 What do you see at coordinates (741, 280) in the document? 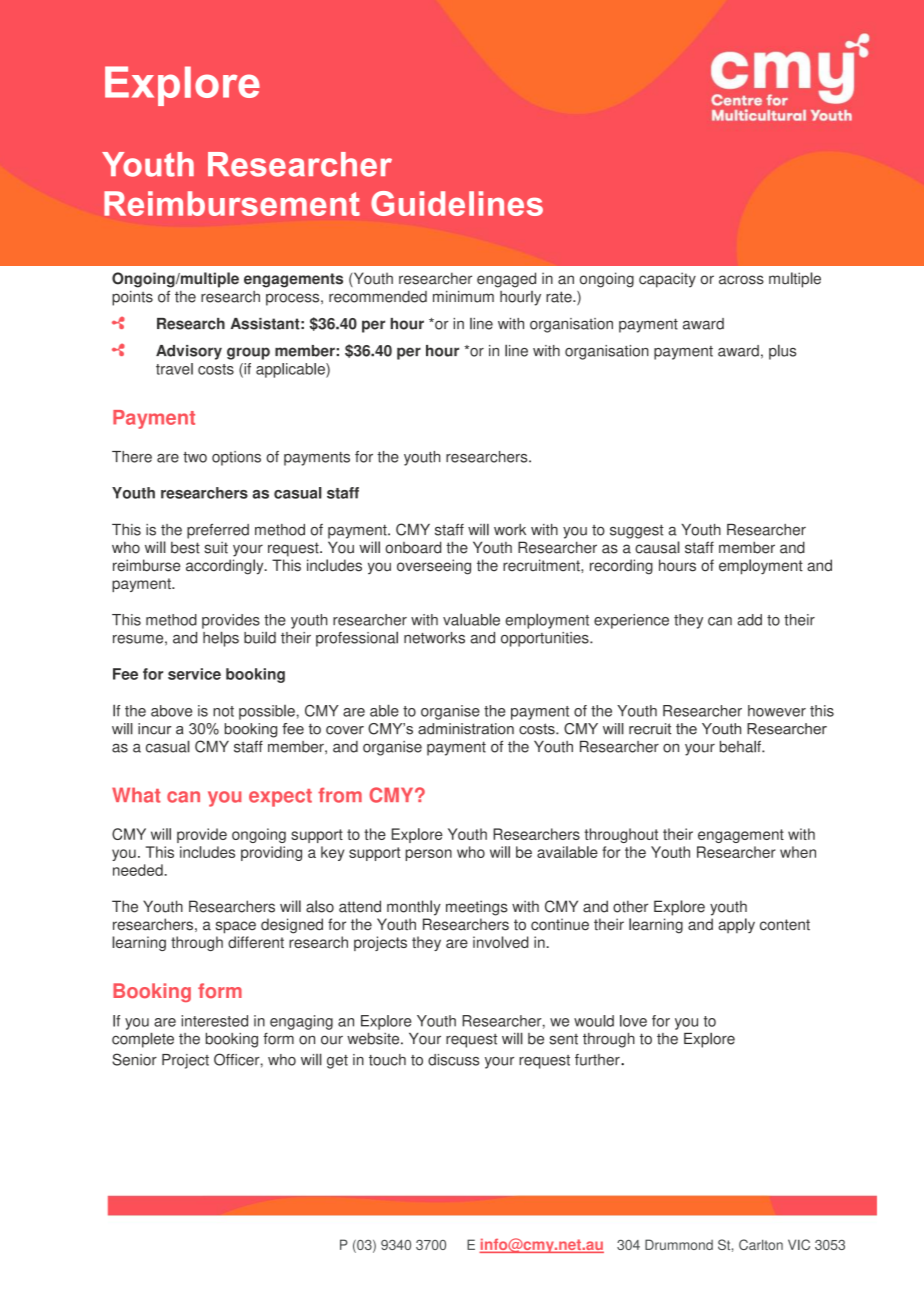
I see `across` at bounding box center [741, 280].
